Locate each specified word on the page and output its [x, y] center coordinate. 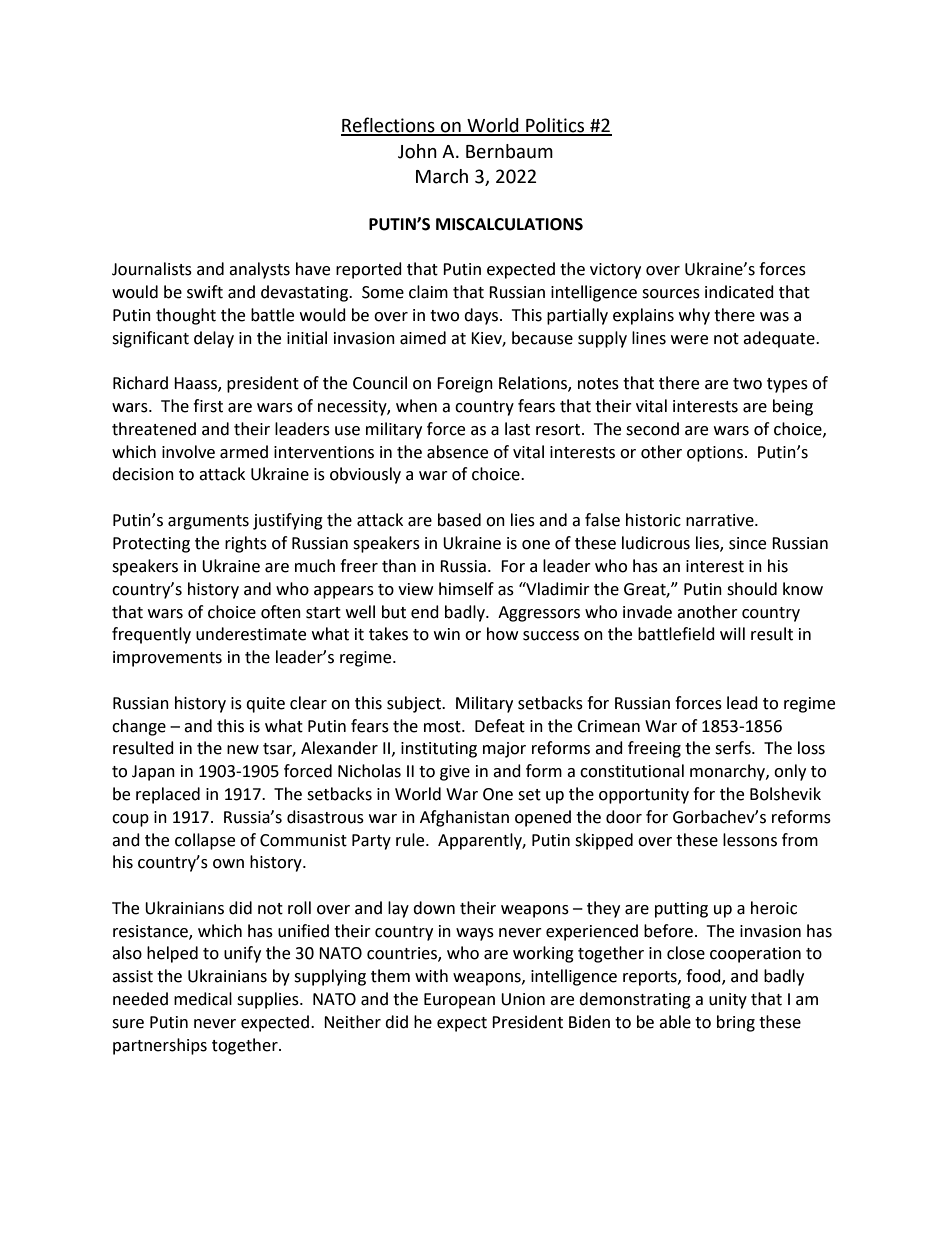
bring [736, 1023]
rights [246, 544]
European [459, 1001]
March [442, 176]
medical [203, 999]
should [752, 589]
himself [466, 589]
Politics [555, 126]
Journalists [152, 269]
